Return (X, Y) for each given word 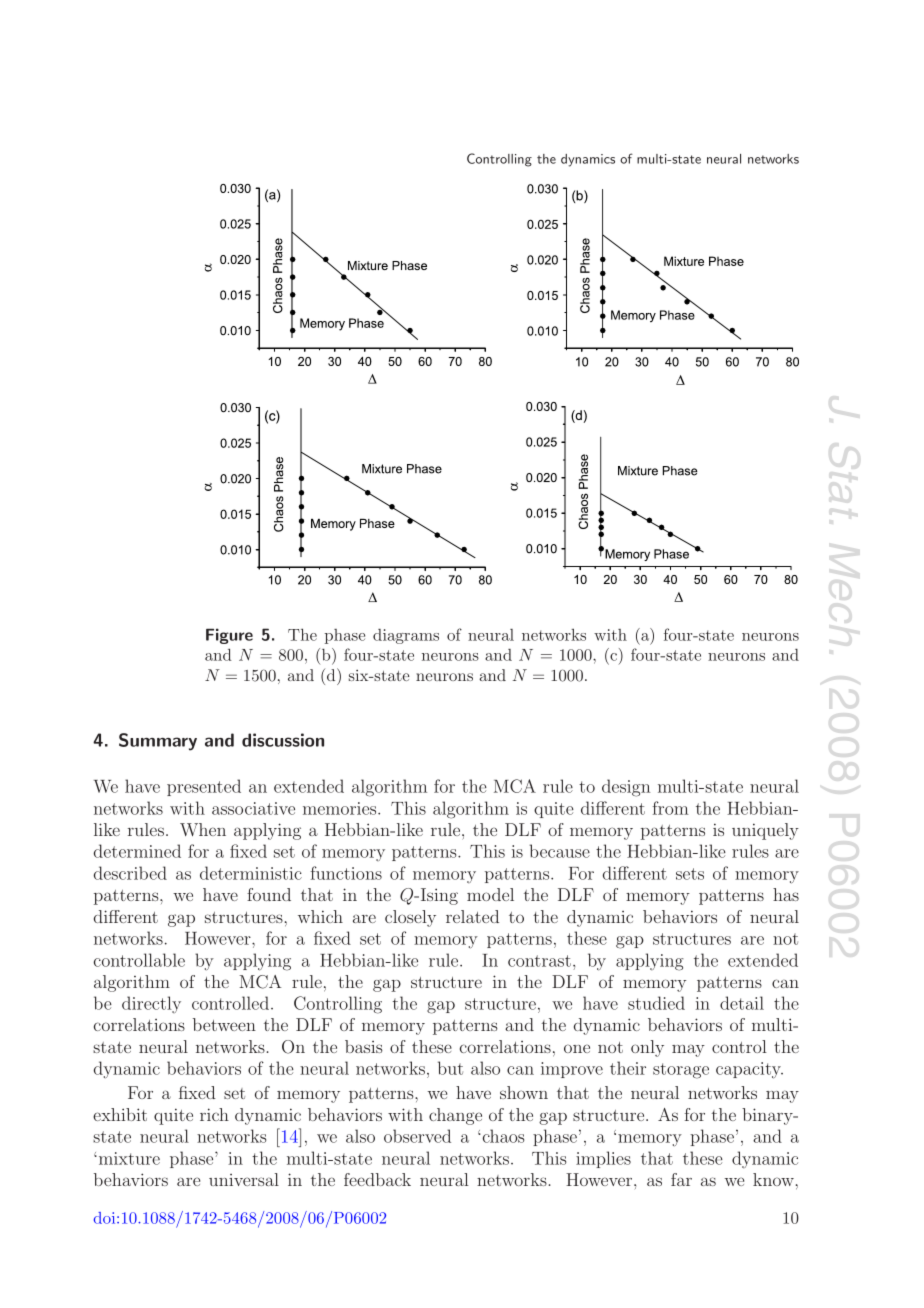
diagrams (406, 636)
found (269, 894)
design (626, 788)
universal (244, 1179)
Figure (229, 636)
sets (690, 874)
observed (417, 1136)
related (472, 916)
